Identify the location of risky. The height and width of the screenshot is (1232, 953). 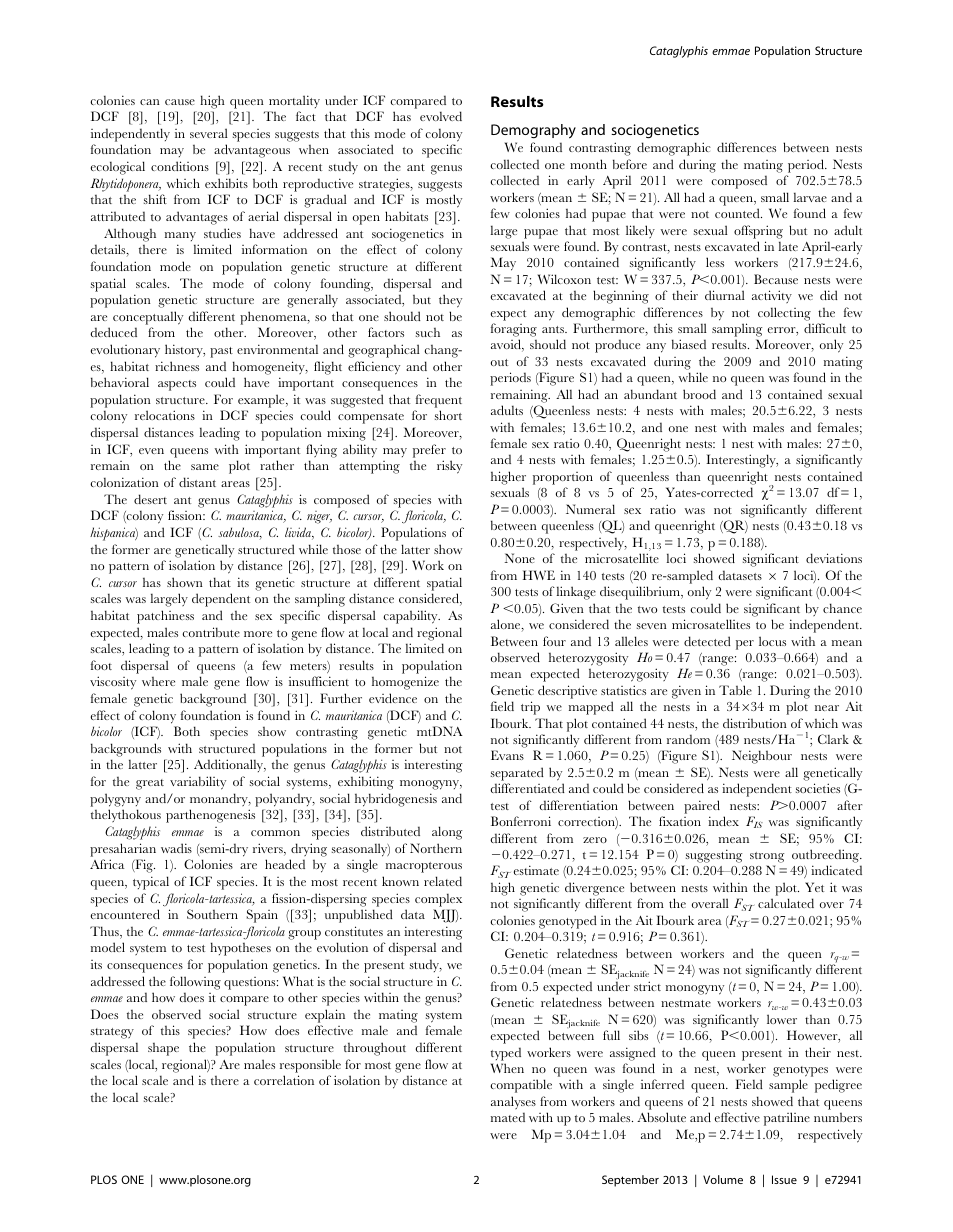
(449, 467).
